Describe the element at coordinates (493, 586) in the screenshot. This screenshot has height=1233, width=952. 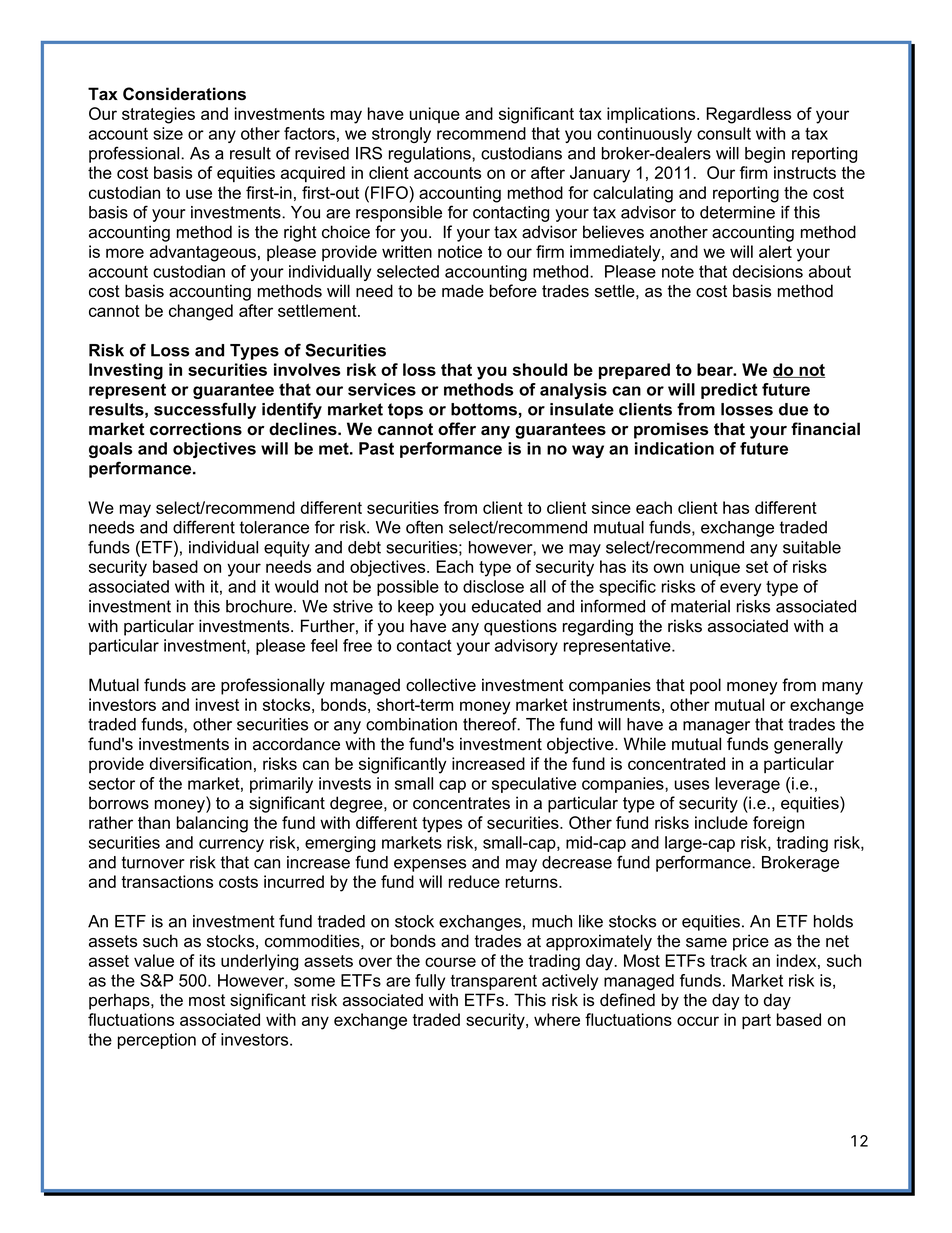
I see `disclose` at that location.
